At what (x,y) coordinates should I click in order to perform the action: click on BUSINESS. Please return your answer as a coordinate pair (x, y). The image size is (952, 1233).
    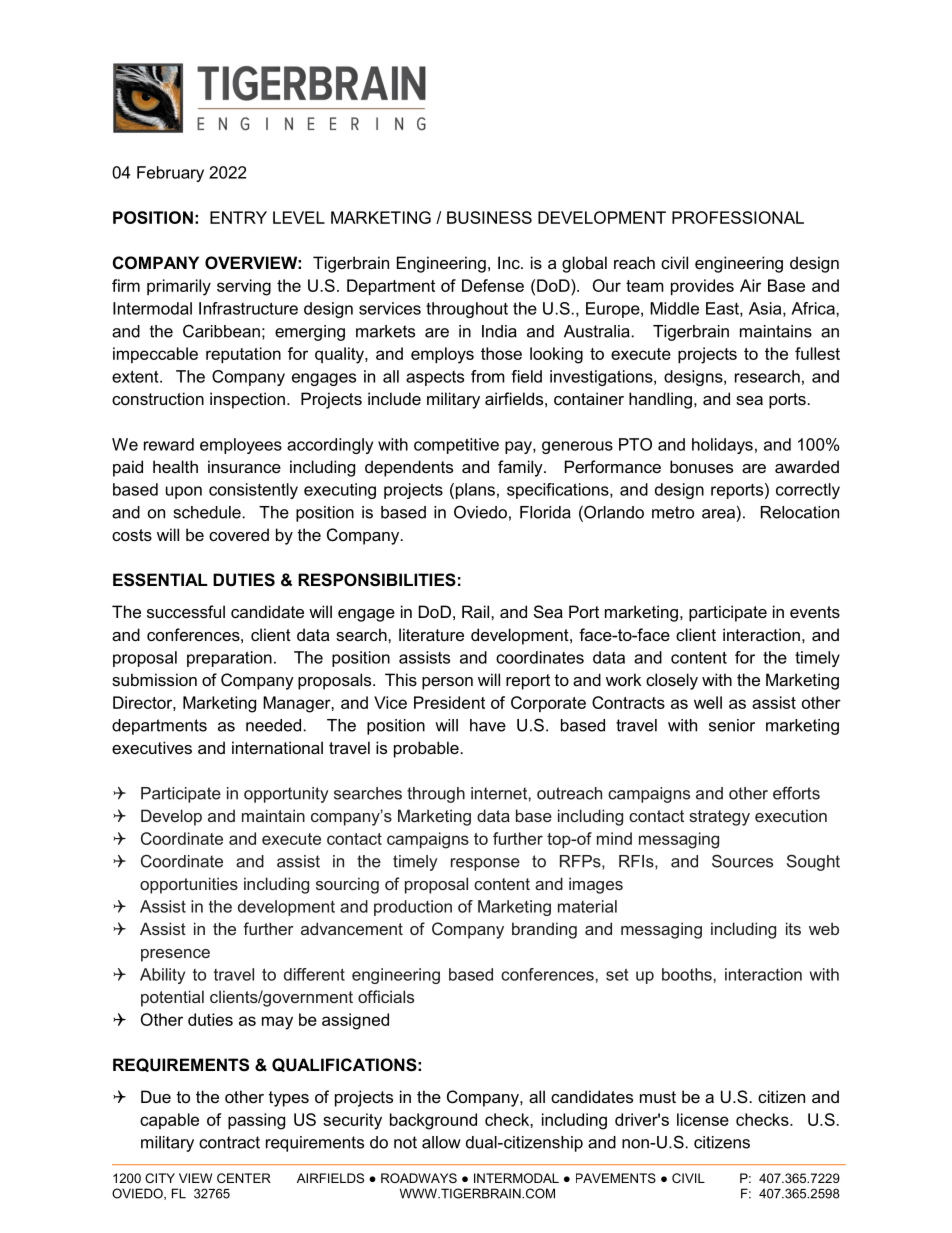
    Looking at the image, I should click on (489, 217).
